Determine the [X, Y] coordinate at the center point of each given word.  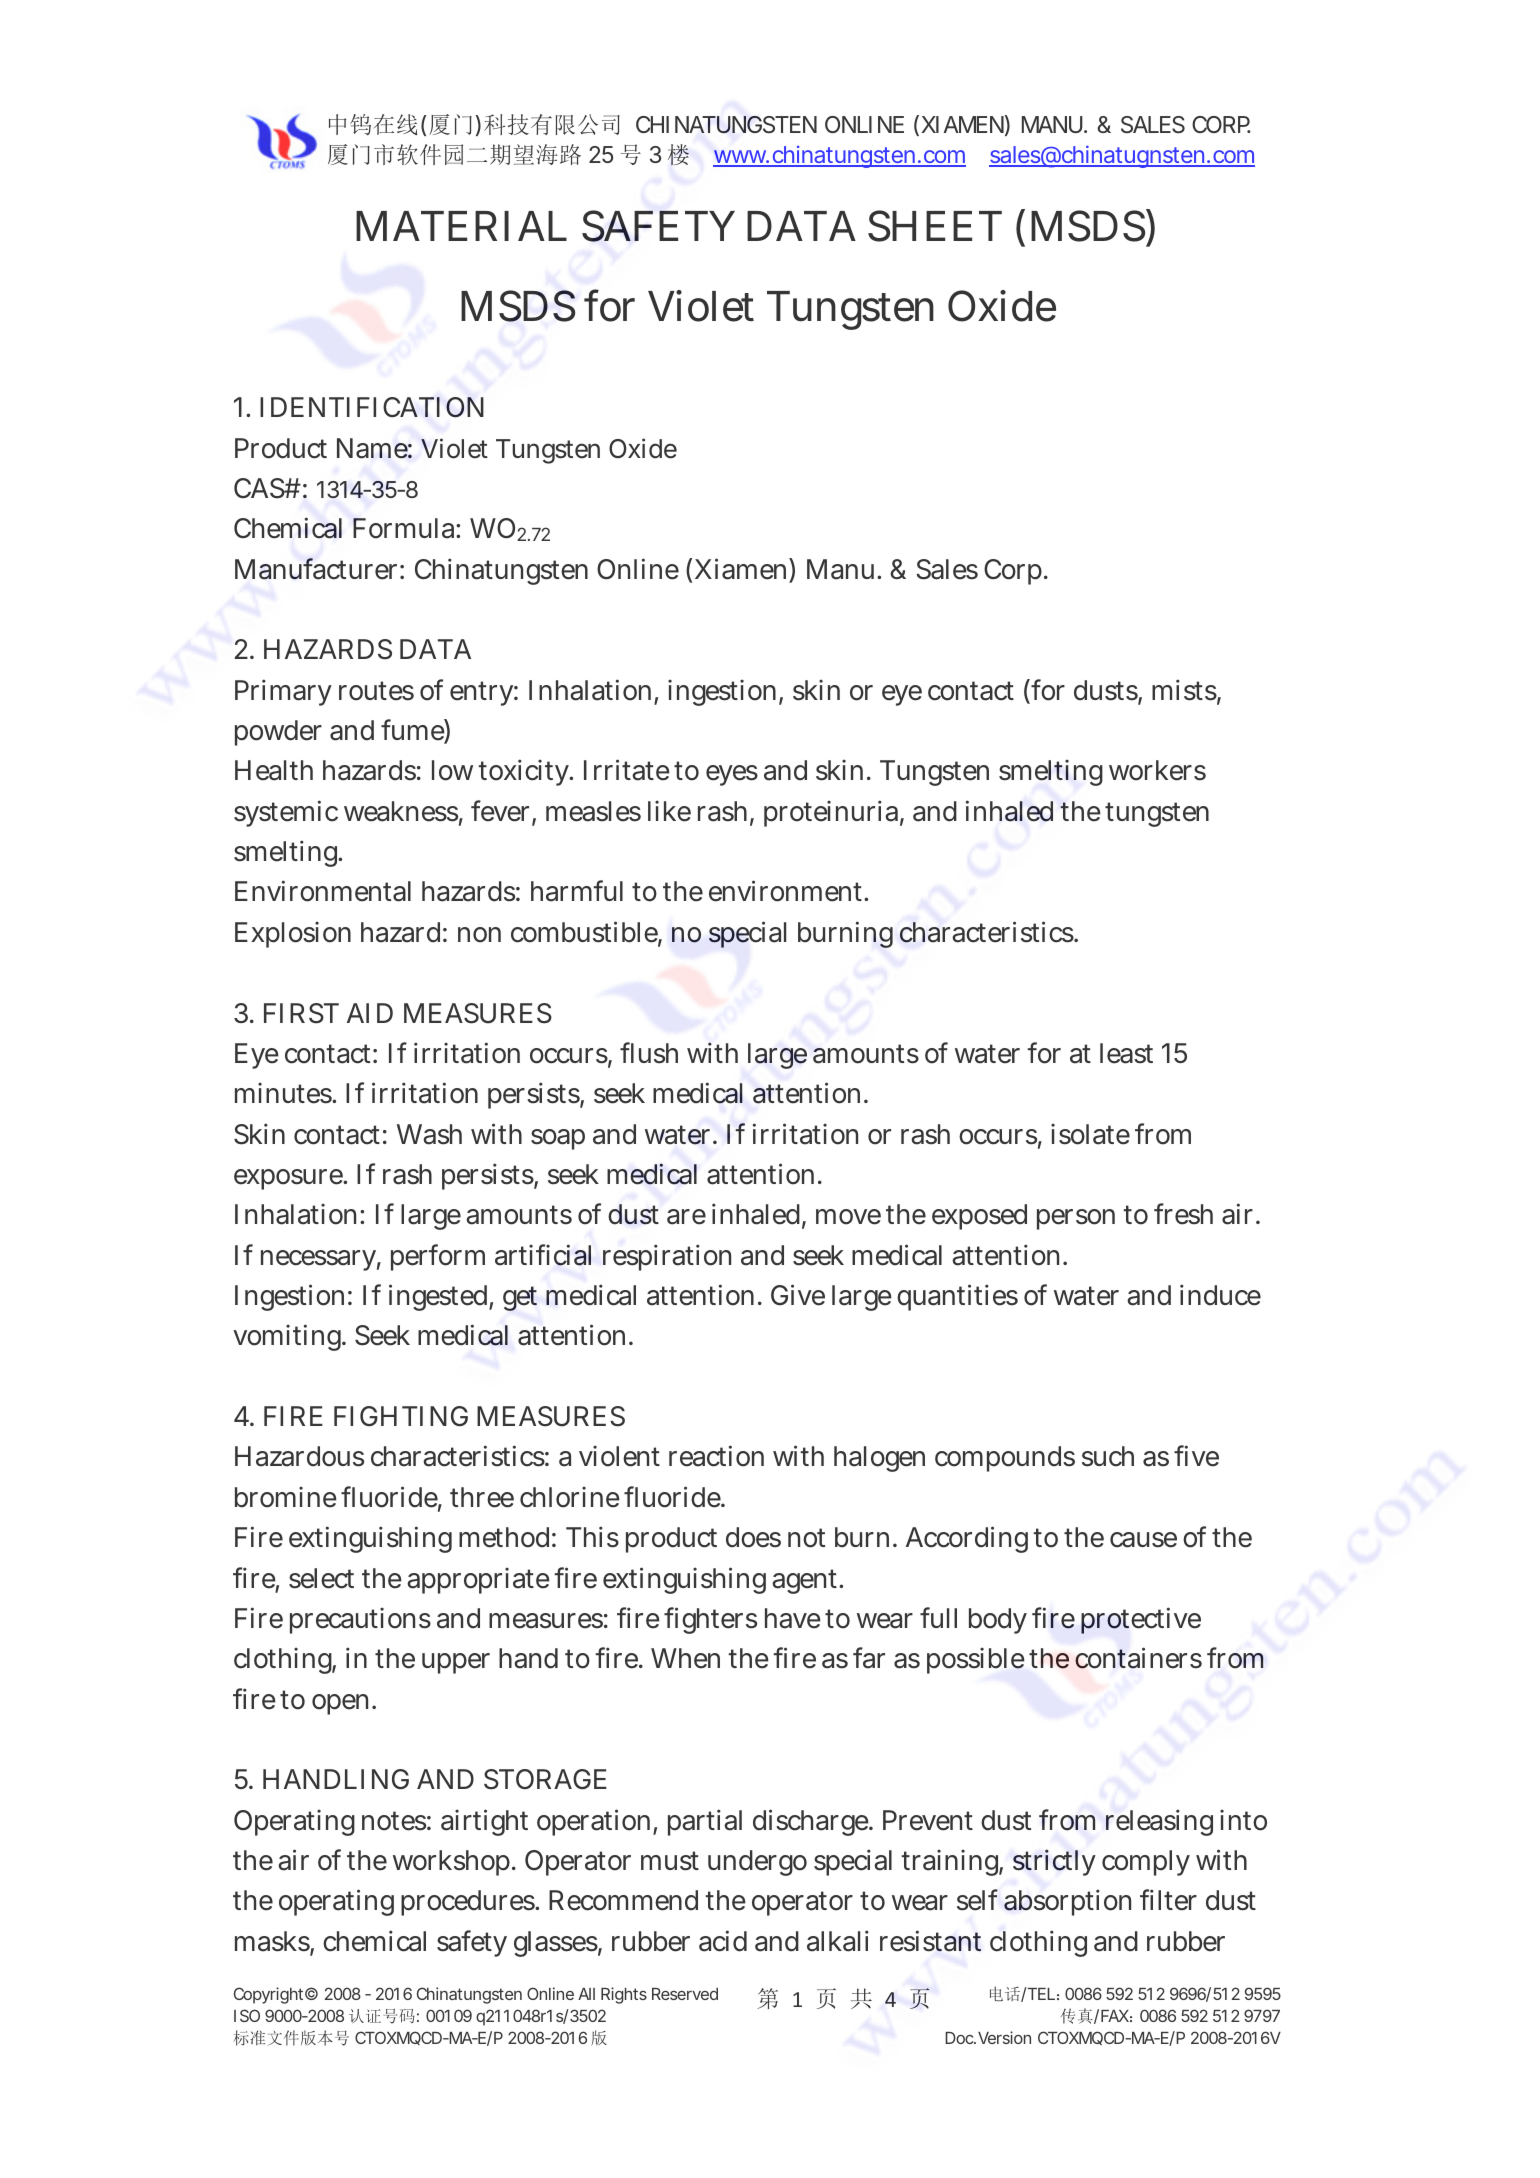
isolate [1090, 1134]
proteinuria [831, 813]
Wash [429, 1134]
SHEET [935, 226]
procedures [468, 1903]
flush [649, 1053]
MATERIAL [461, 226]
